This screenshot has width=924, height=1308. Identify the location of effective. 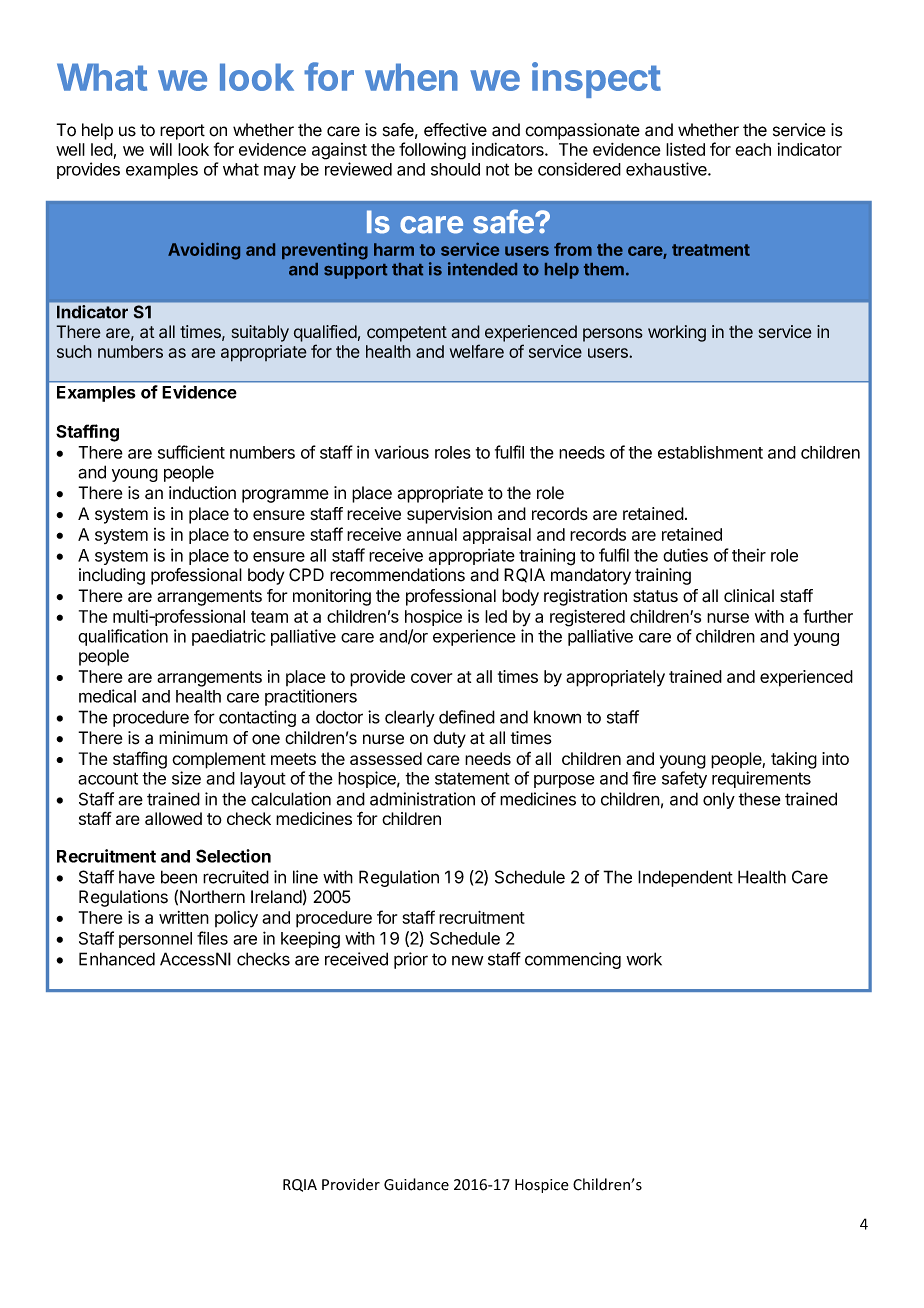
(455, 130).
